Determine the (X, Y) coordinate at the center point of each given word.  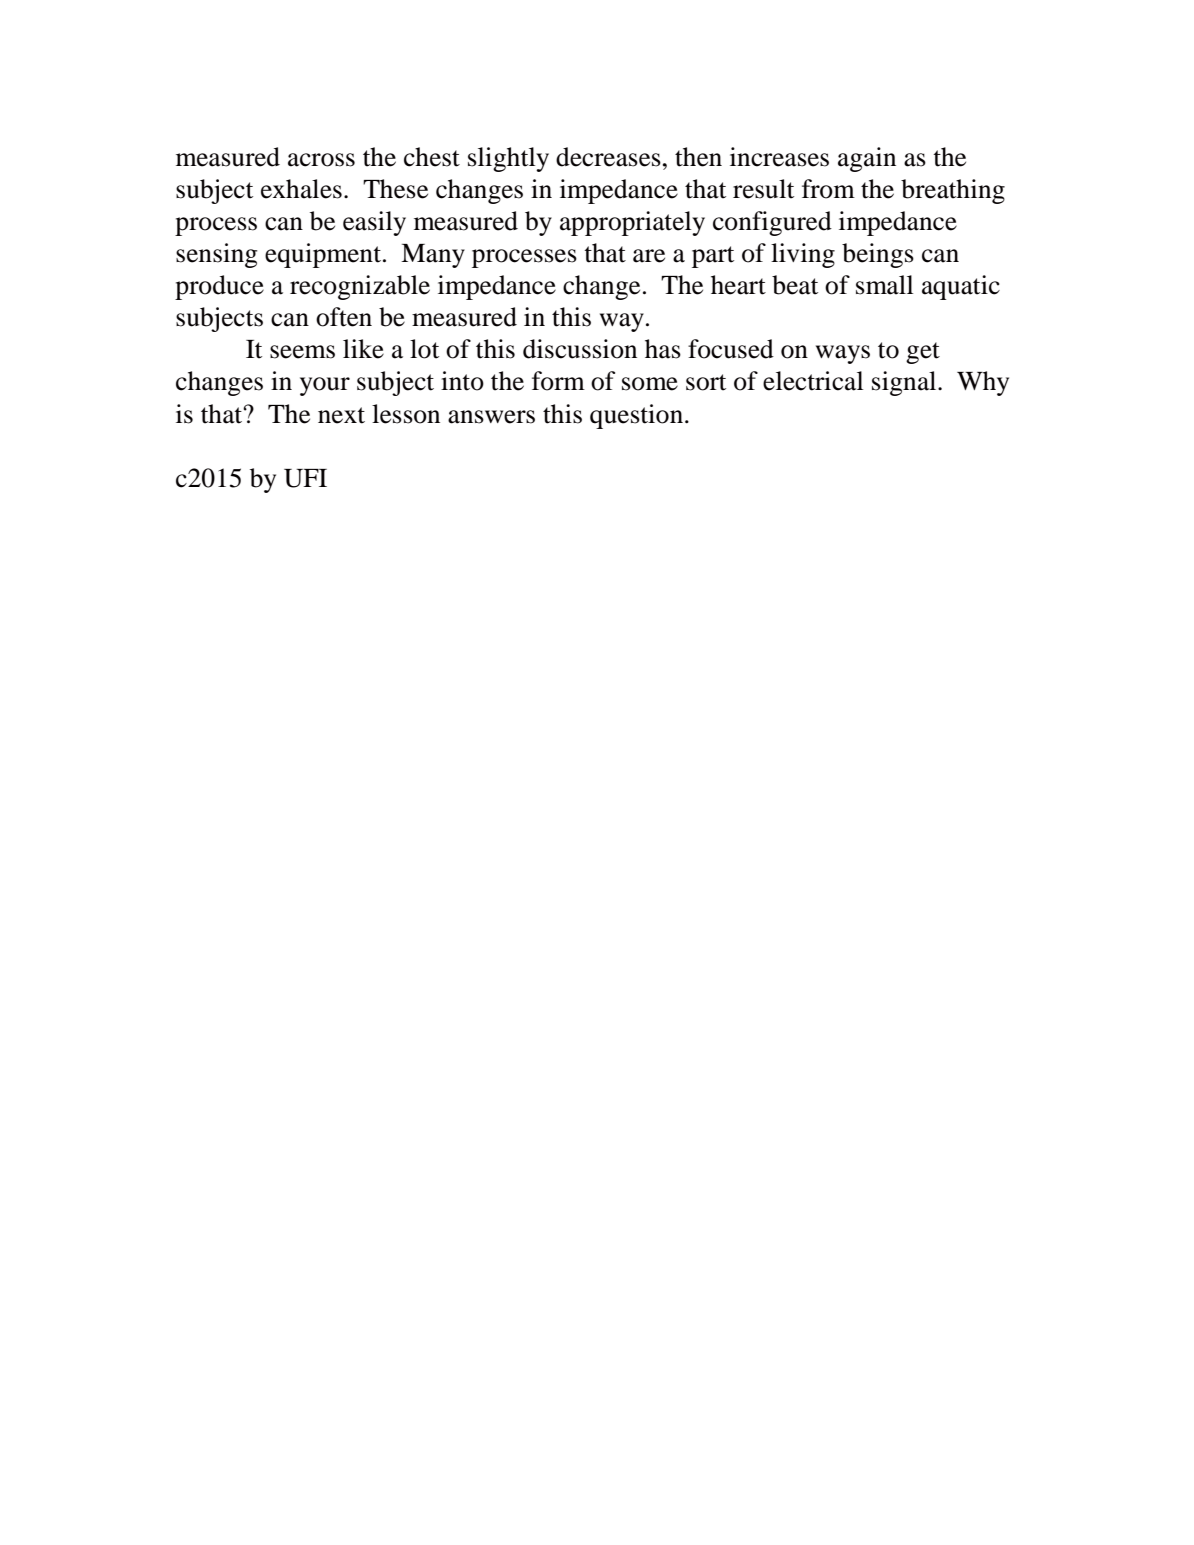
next (341, 415)
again (867, 159)
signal (905, 383)
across (321, 160)
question (638, 416)
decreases (608, 157)
